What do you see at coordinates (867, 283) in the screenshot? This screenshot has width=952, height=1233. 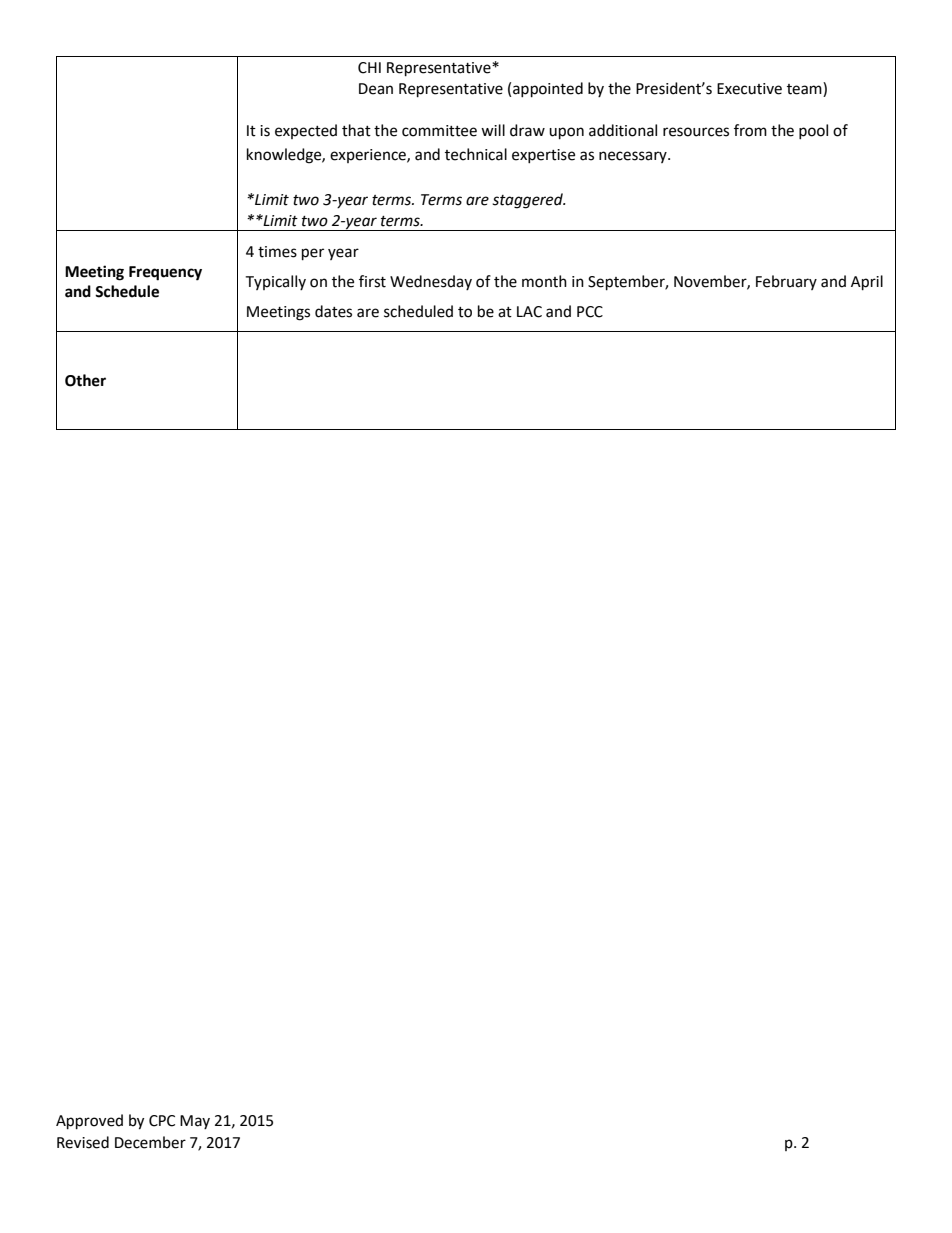 I see `April` at bounding box center [867, 283].
